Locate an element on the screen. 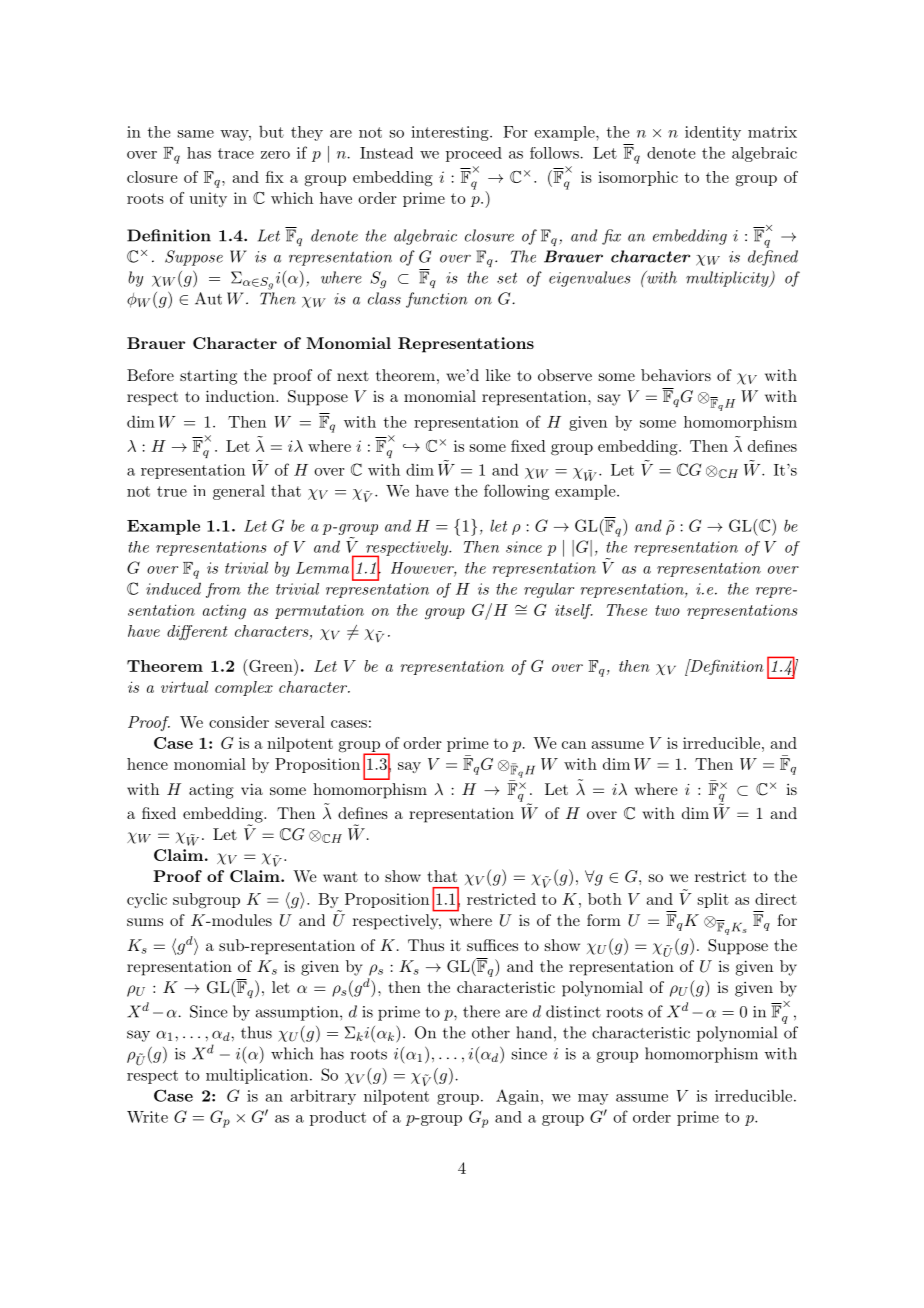 The width and height of the screenshot is (924, 1308). can is located at coordinates (574, 745).
